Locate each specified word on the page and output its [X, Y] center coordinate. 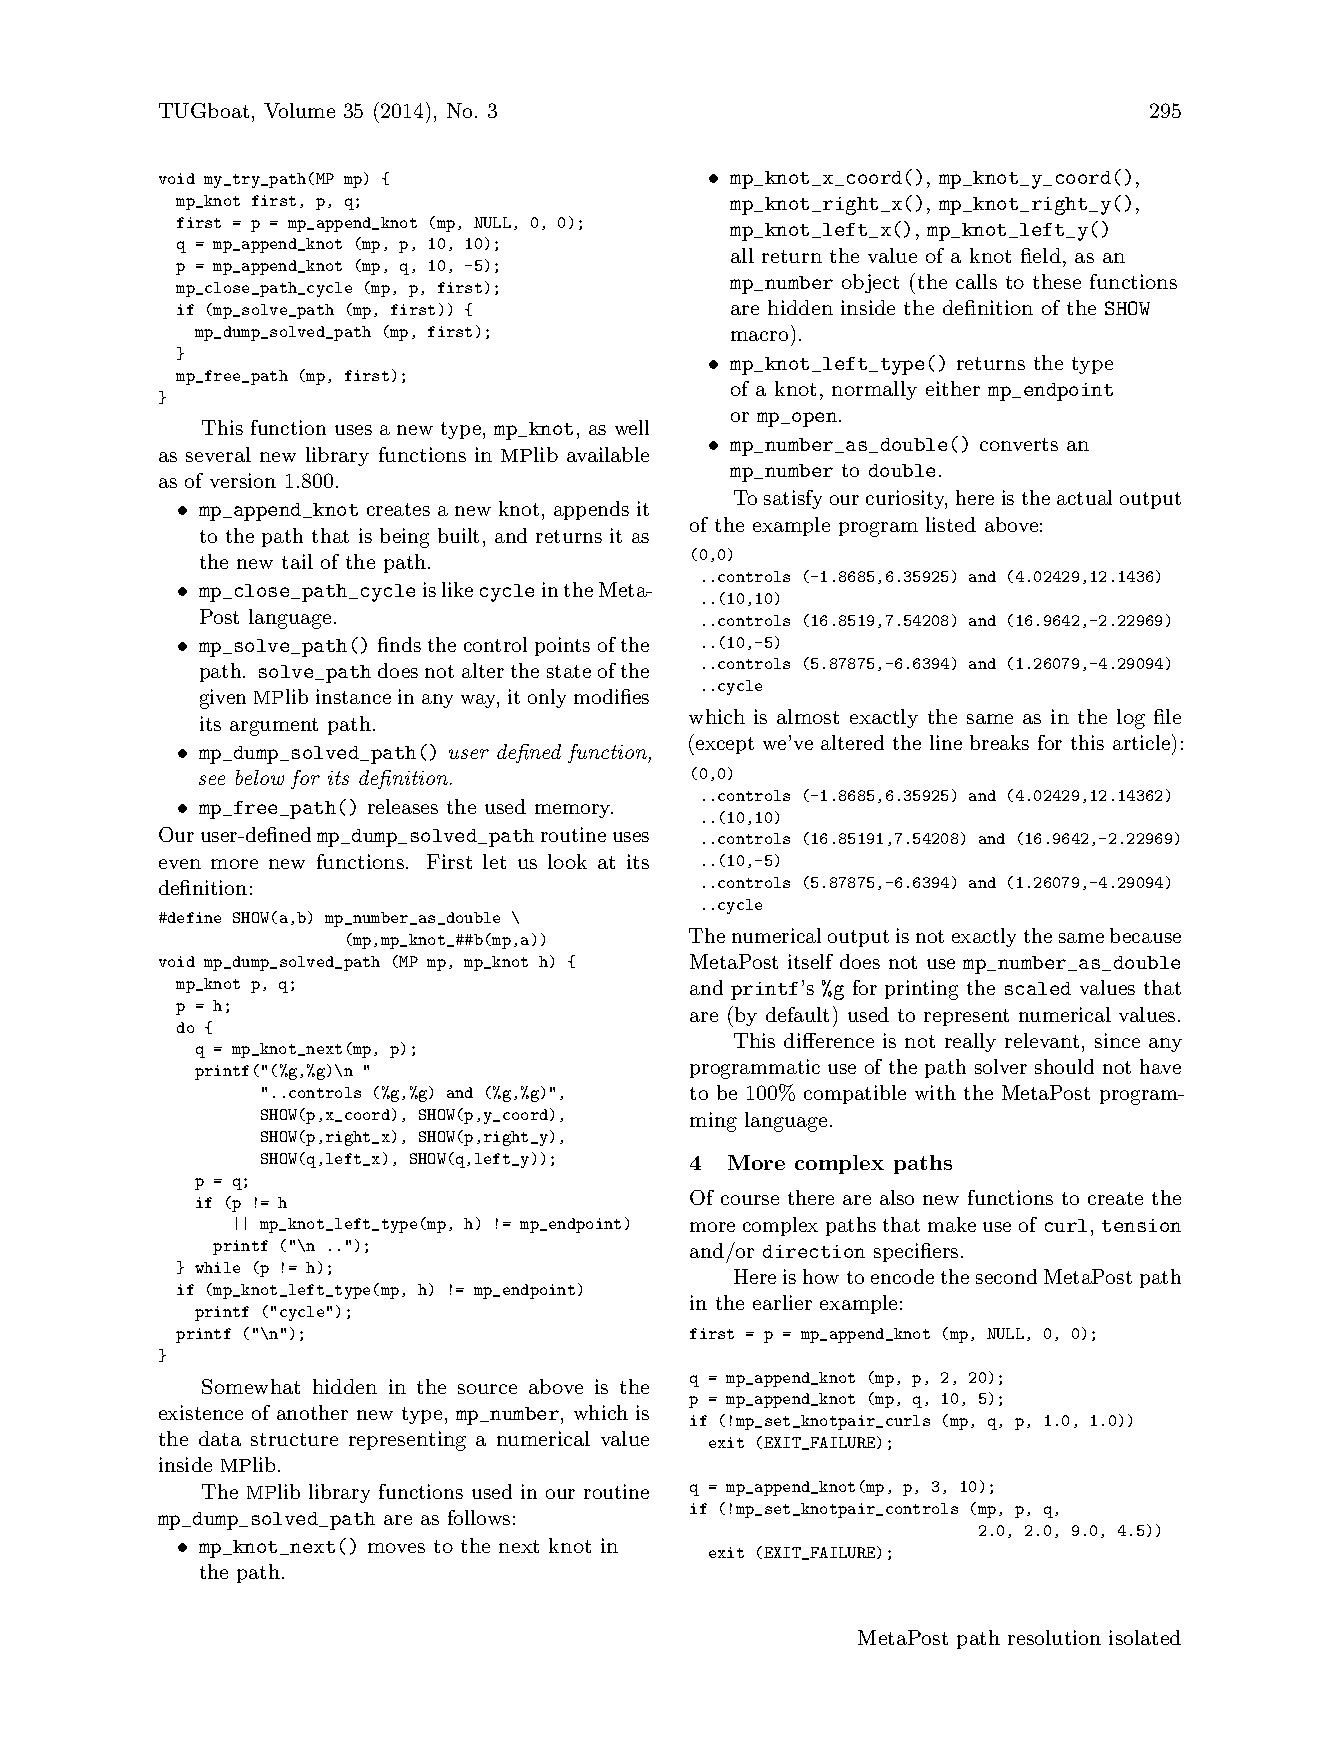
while [217, 1267]
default [797, 1014]
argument [274, 727]
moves [396, 1548]
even [180, 864]
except [725, 745]
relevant [1042, 1040]
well [632, 427]
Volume [299, 110]
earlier [782, 1302]
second [1006, 1276]
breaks [999, 742]
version [243, 480]
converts [1019, 444]
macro [759, 336]
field [1041, 255]
